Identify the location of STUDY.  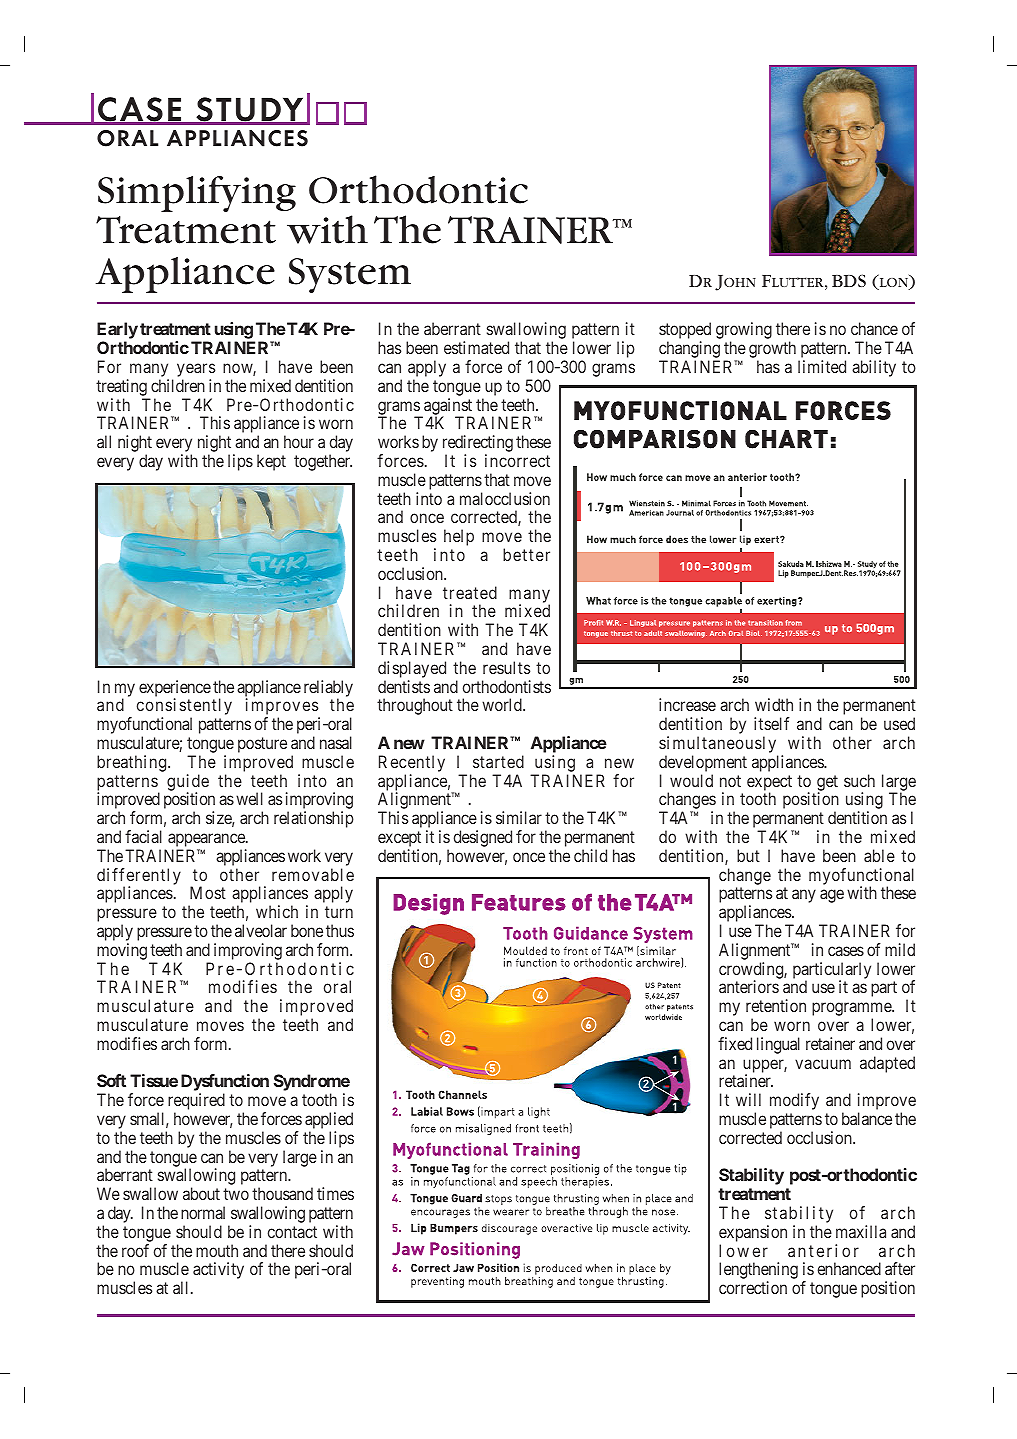
(250, 110).
